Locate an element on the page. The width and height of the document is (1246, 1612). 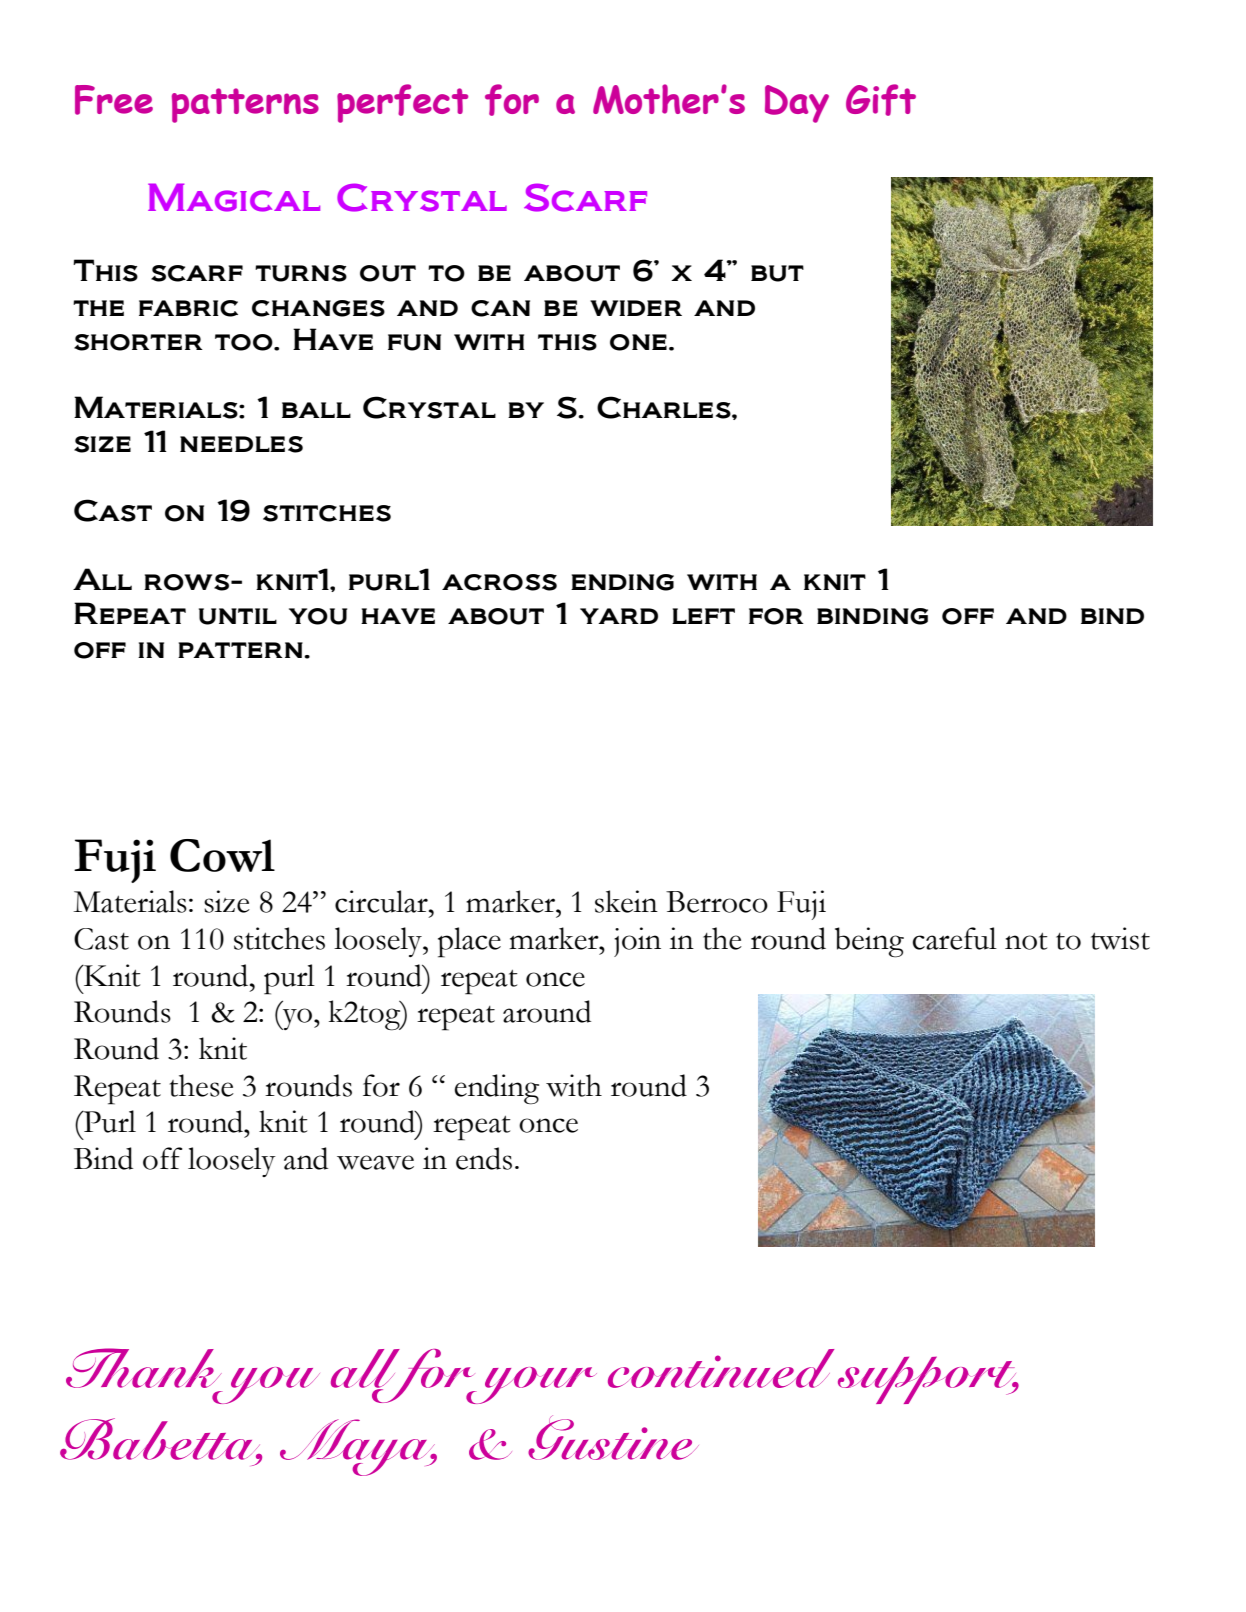
Cowl is located at coordinates (222, 855).
